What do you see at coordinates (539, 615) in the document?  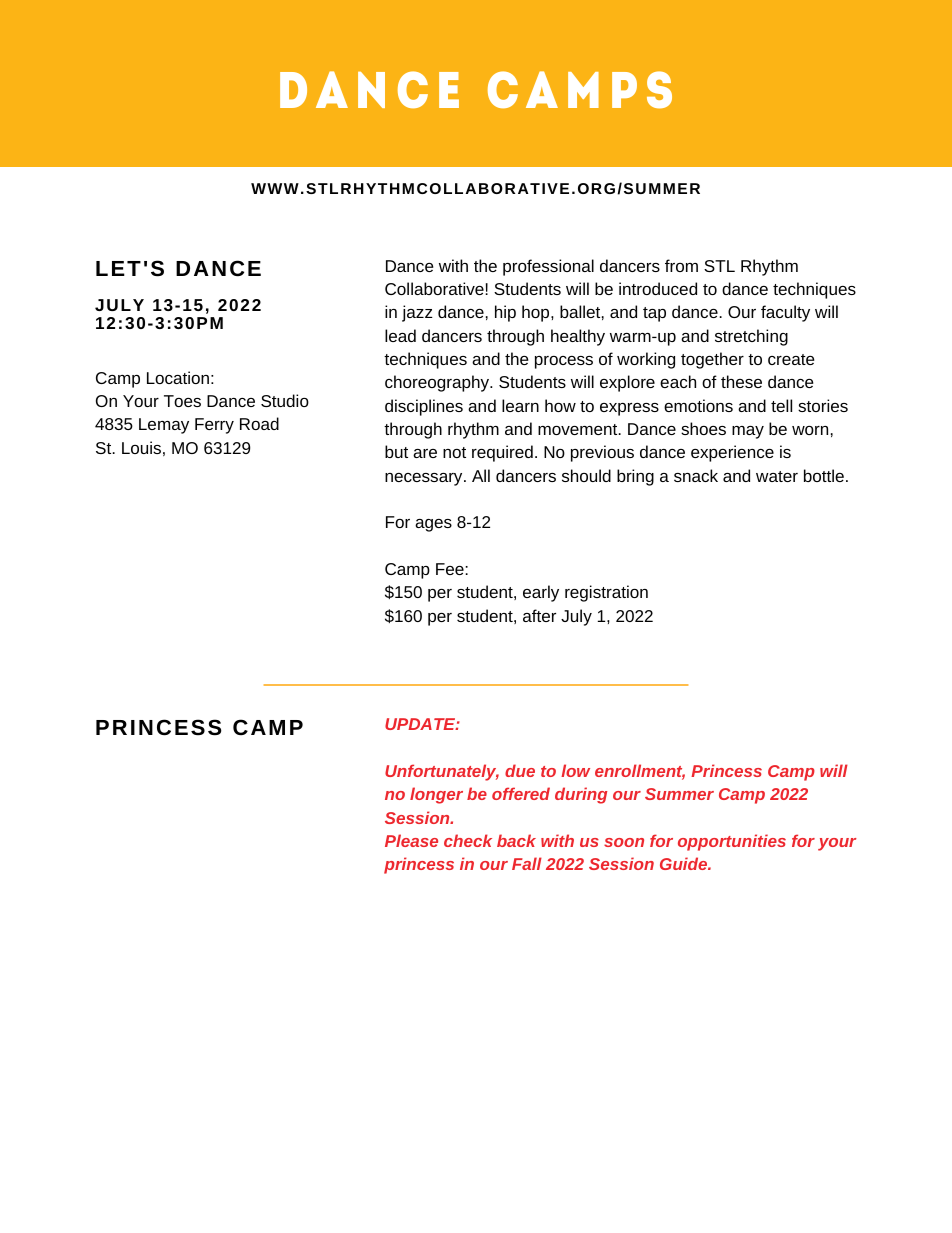 I see `after` at bounding box center [539, 615].
